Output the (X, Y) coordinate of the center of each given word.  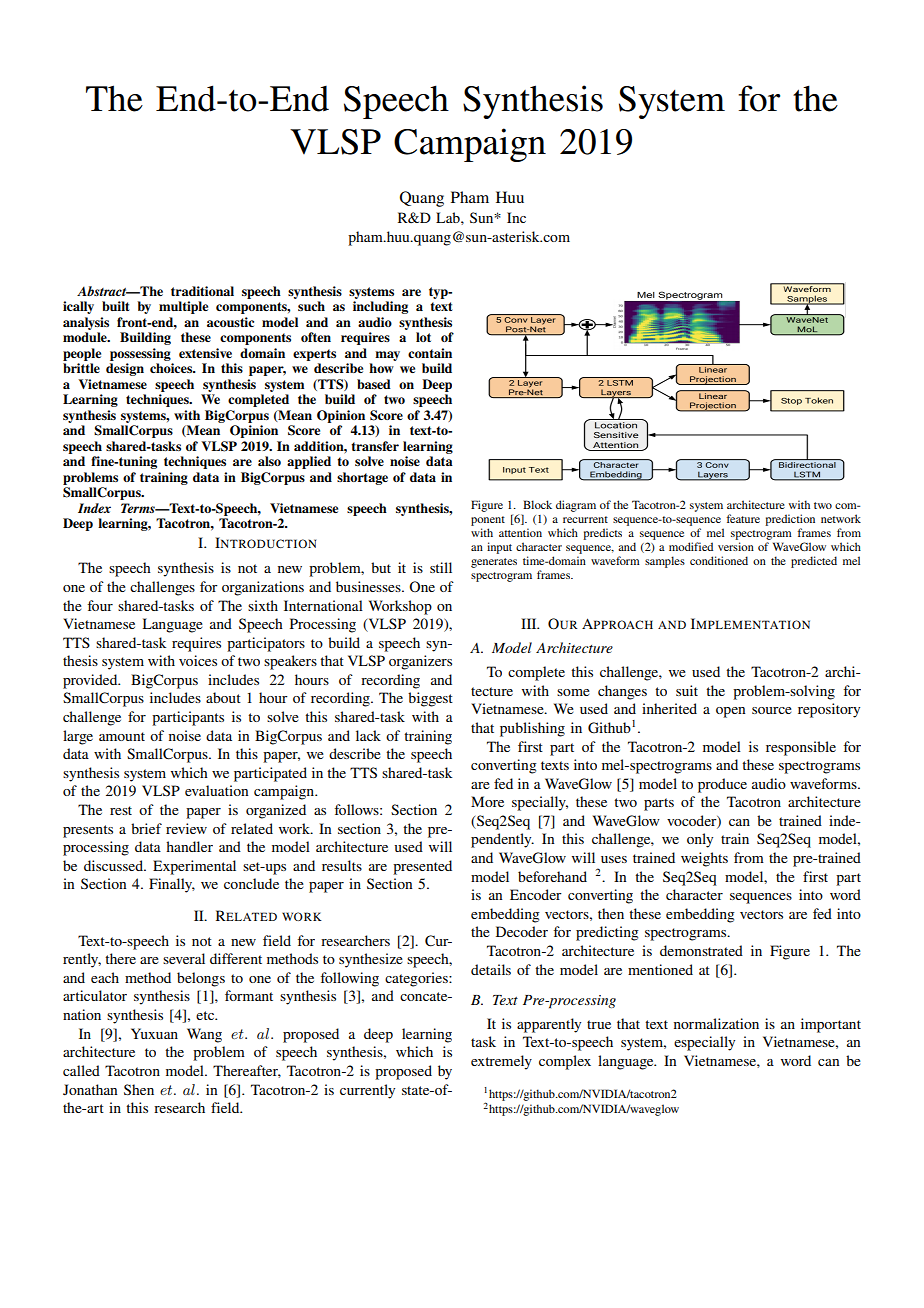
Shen (139, 1089)
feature (743, 518)
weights (704, 859)
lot (423, 337)
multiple (183, 307)
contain (430, 353)
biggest (430, 699)
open (730, 712)
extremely (501, 1062)
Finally (172, 885)
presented (422, 867)
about (223, 697)
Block (537, 504)
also (269, 461)
